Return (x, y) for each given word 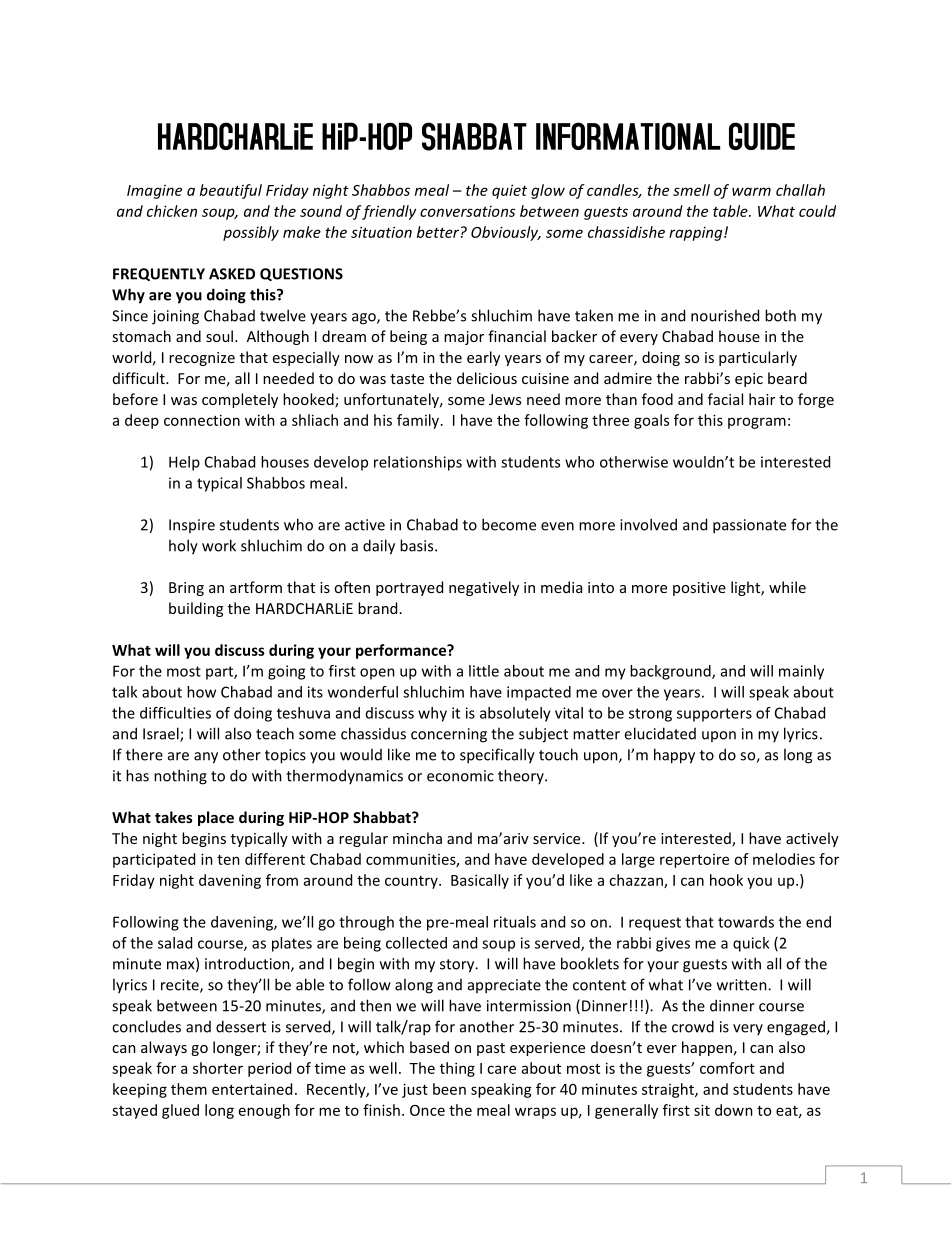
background (671, 672)
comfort (727, 1068)
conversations (467, 211)
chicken (172, 211)
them (189, 1089)
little (484, 671)
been (449, 1089)
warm (751, 191)
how (201, 692)
